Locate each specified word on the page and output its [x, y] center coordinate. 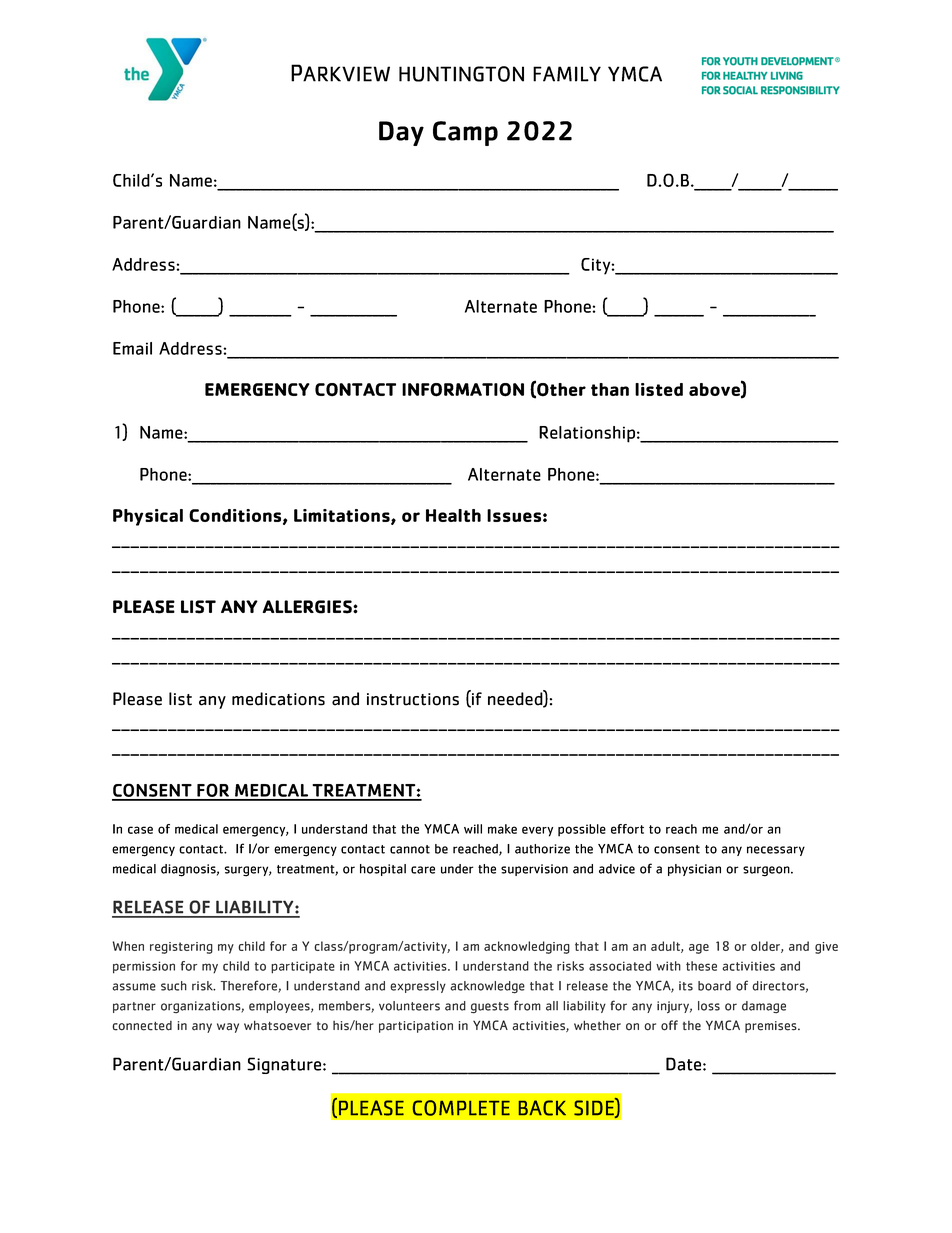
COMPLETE [461, 1108]
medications [278, 699]
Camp [465, 133]
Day [401, 133]
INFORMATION [463, 390]
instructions [413, 699]
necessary [776, 851]
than [610, 389]
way [228, 1028]
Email [132, 348]
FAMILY [567, 74]
